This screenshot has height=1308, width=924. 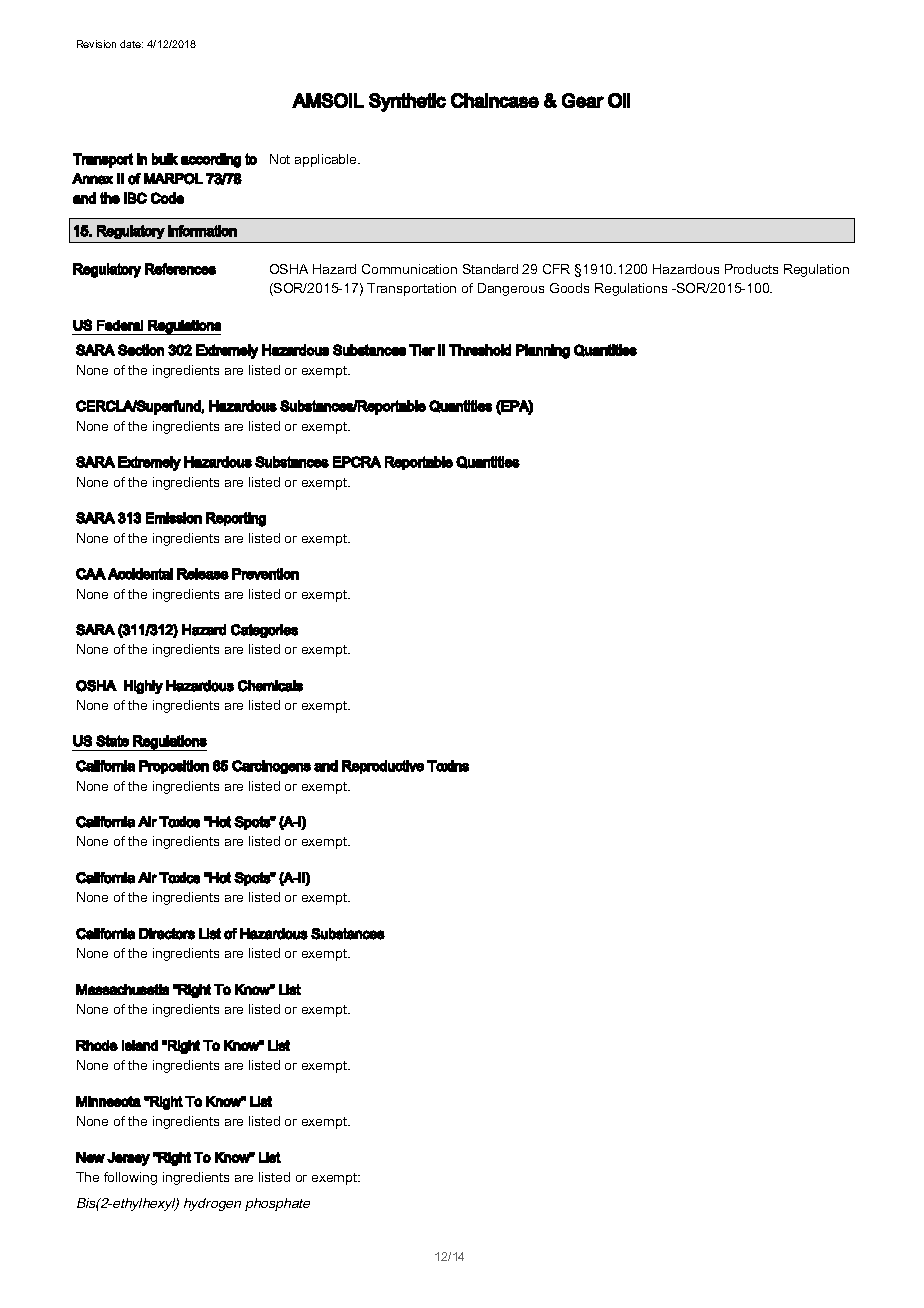 I want to click on date, so click(x=131, y=44).
